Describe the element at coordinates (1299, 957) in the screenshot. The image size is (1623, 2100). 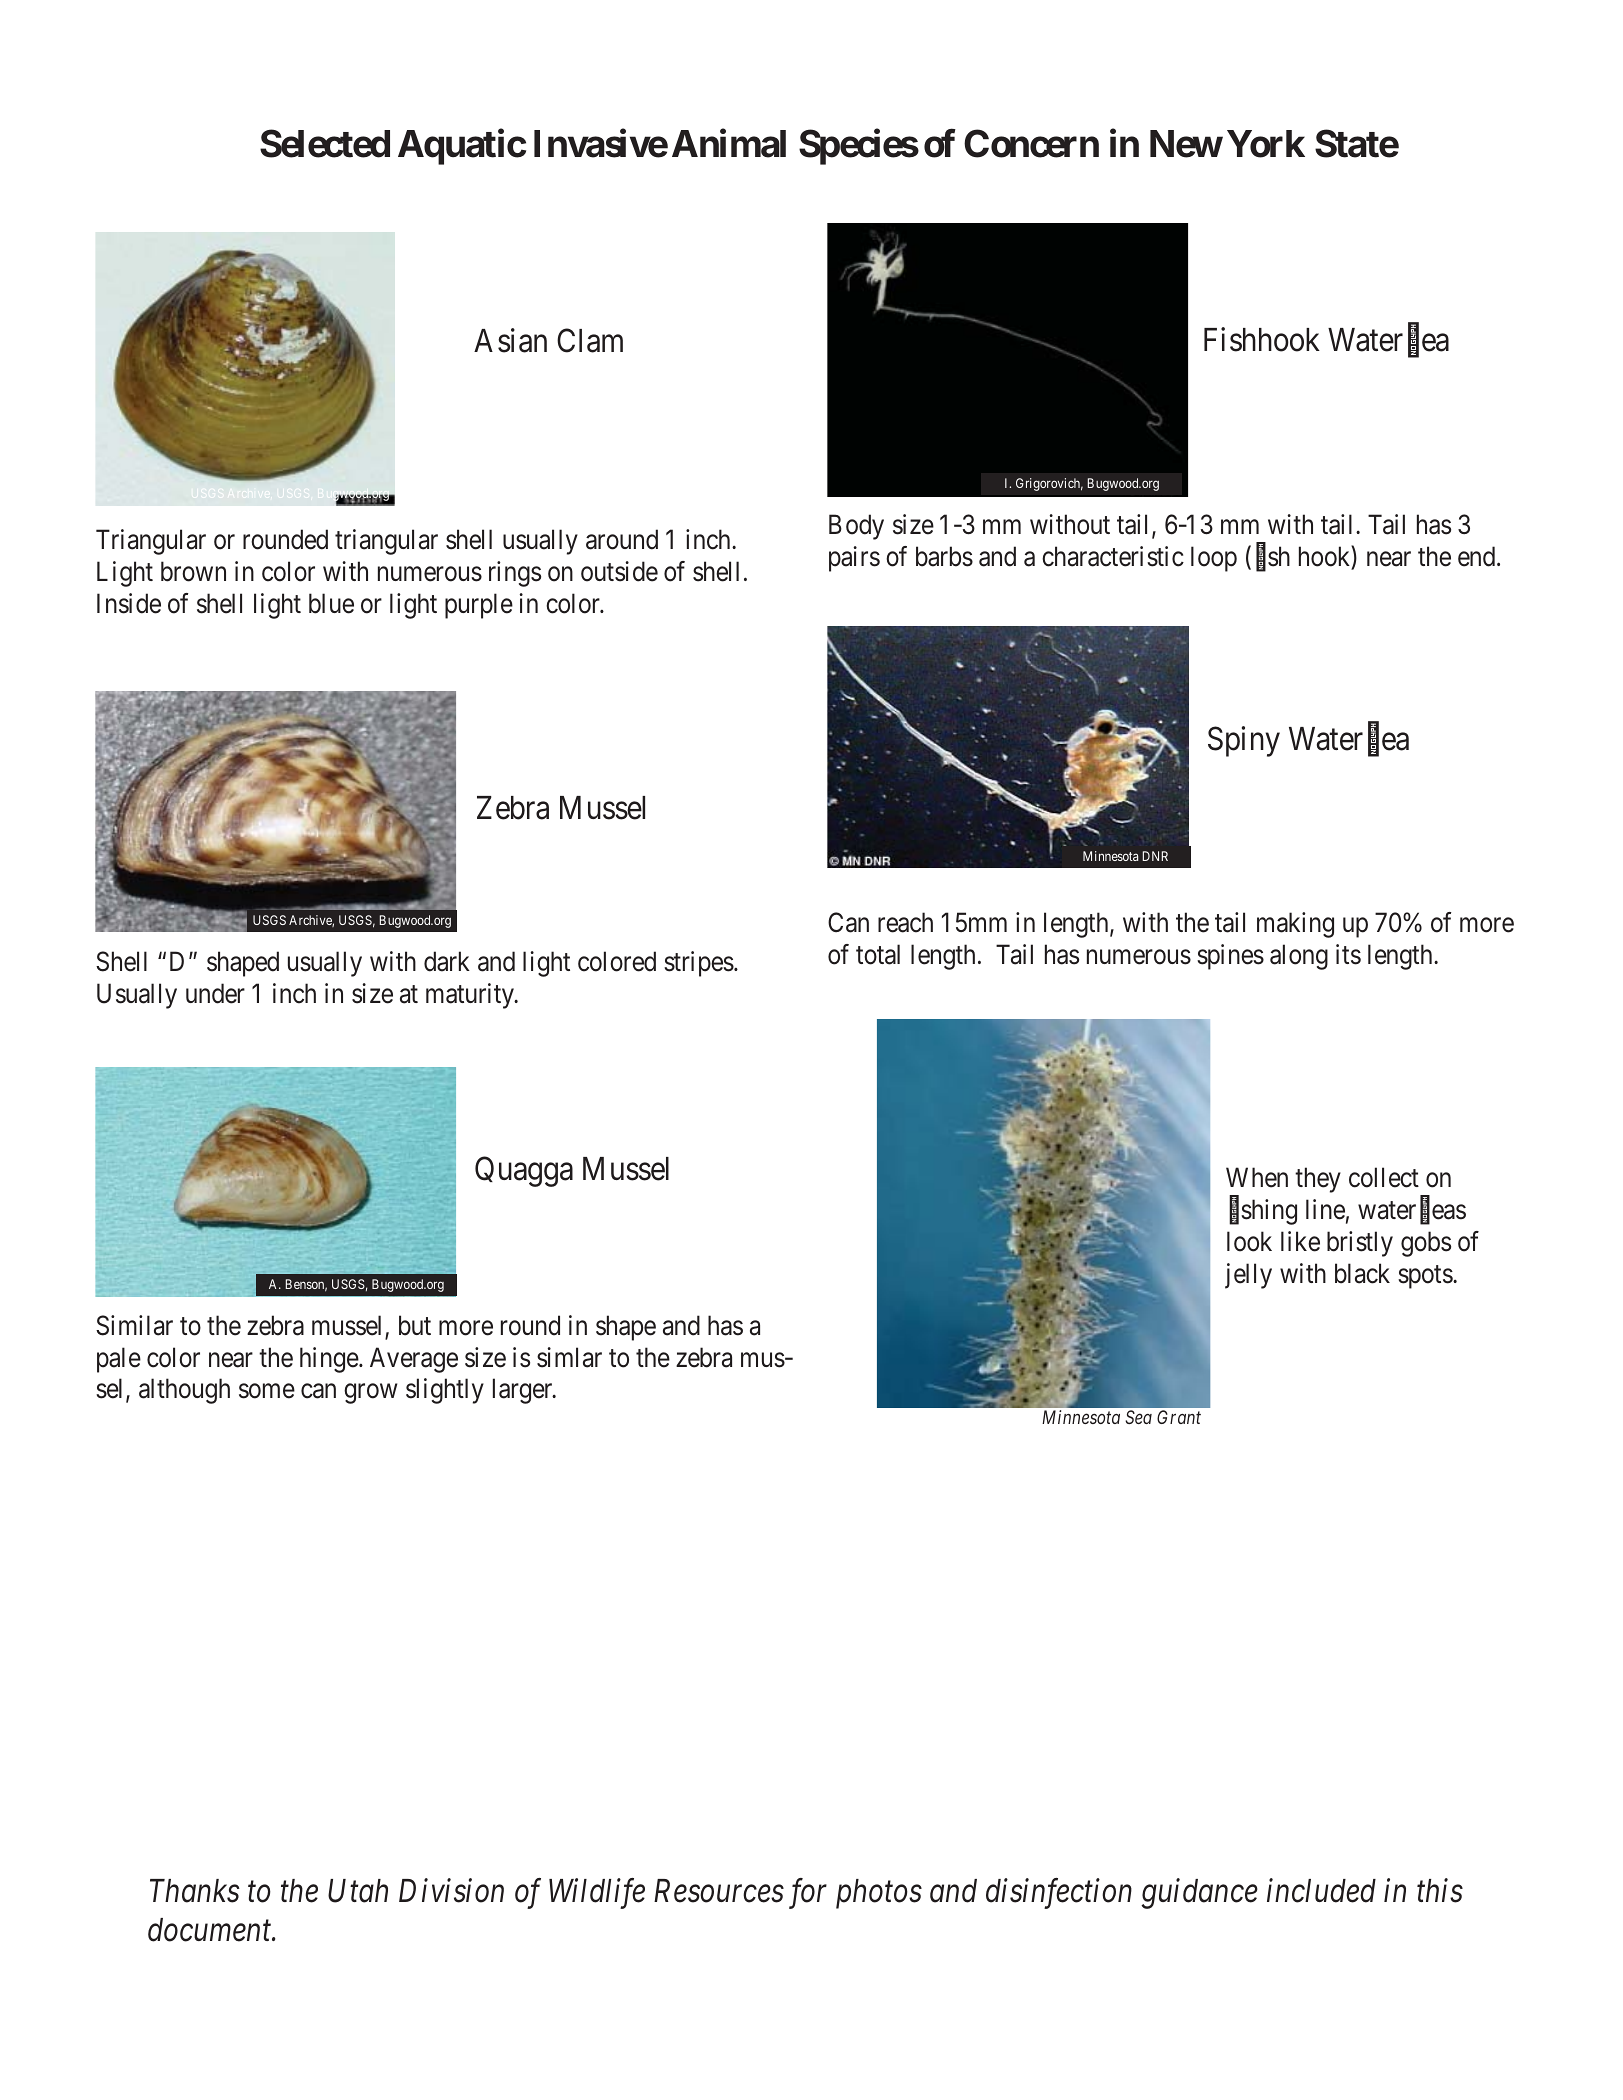
I see `along` at that location.
